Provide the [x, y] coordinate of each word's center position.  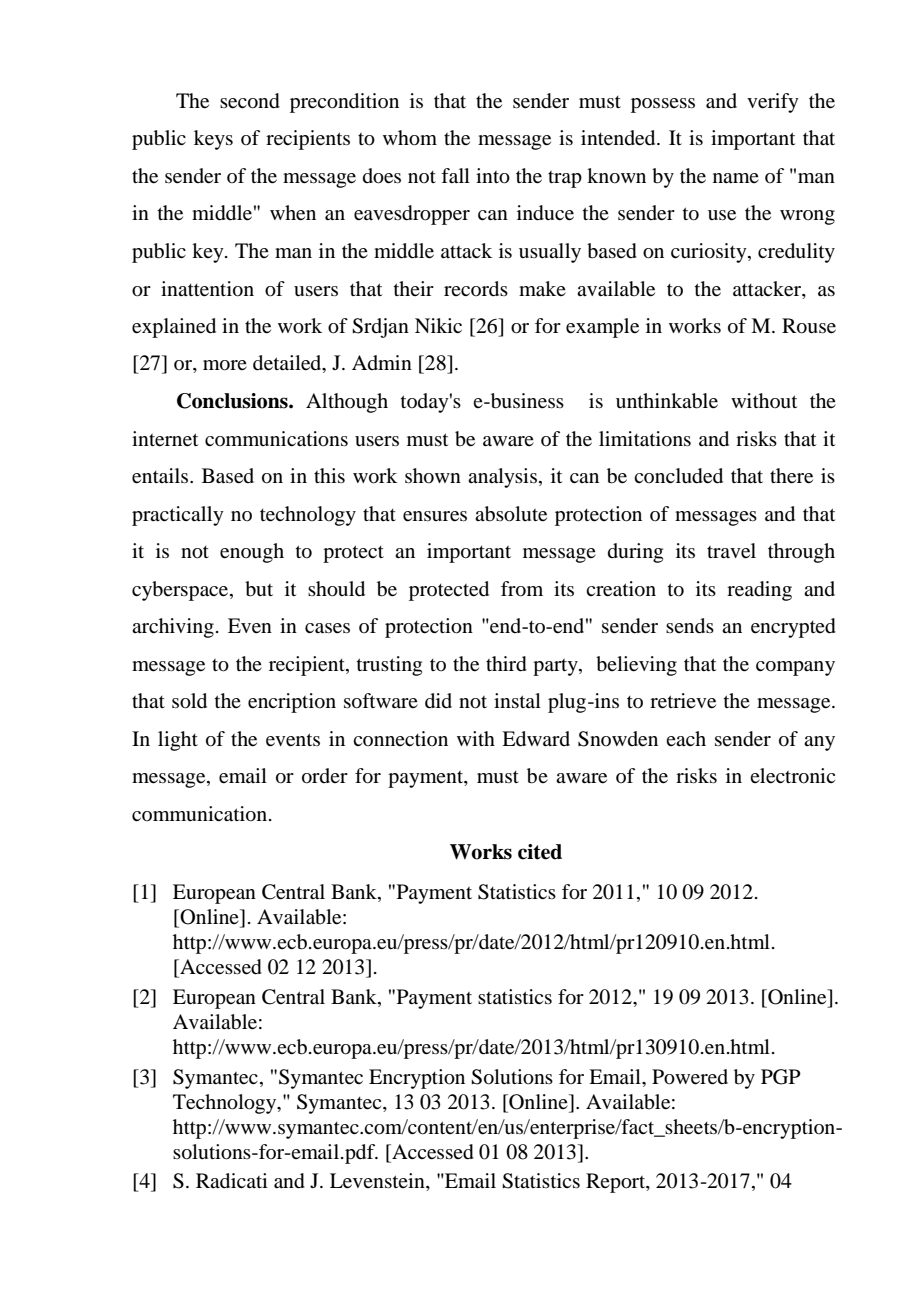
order [325, 776]
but [259, 589]
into [493, 176]
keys [213, 140]
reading [759, 591]
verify [773, 103]
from [522, 589]
